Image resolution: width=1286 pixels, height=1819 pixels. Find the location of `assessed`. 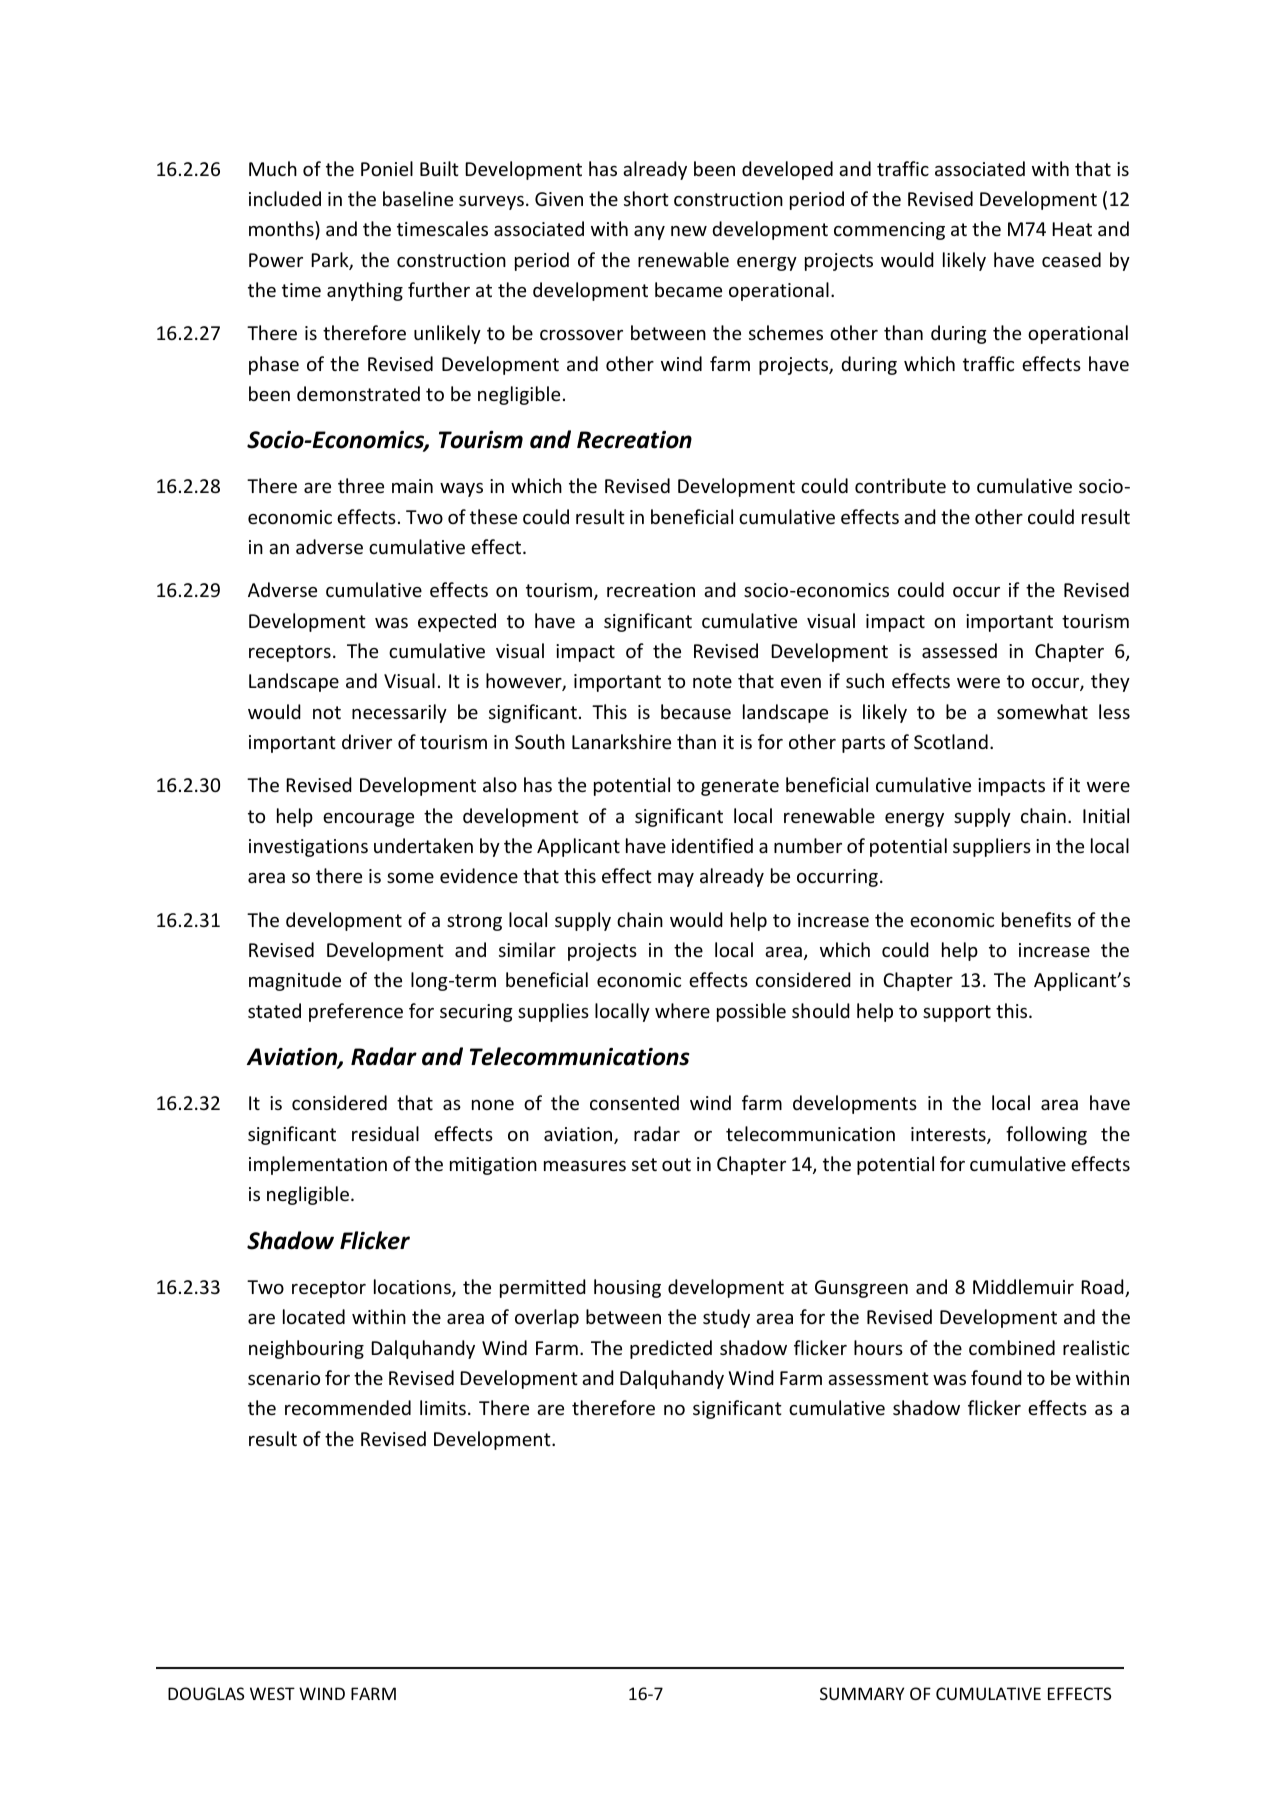

assessed is located at coordinates (959, 650).
